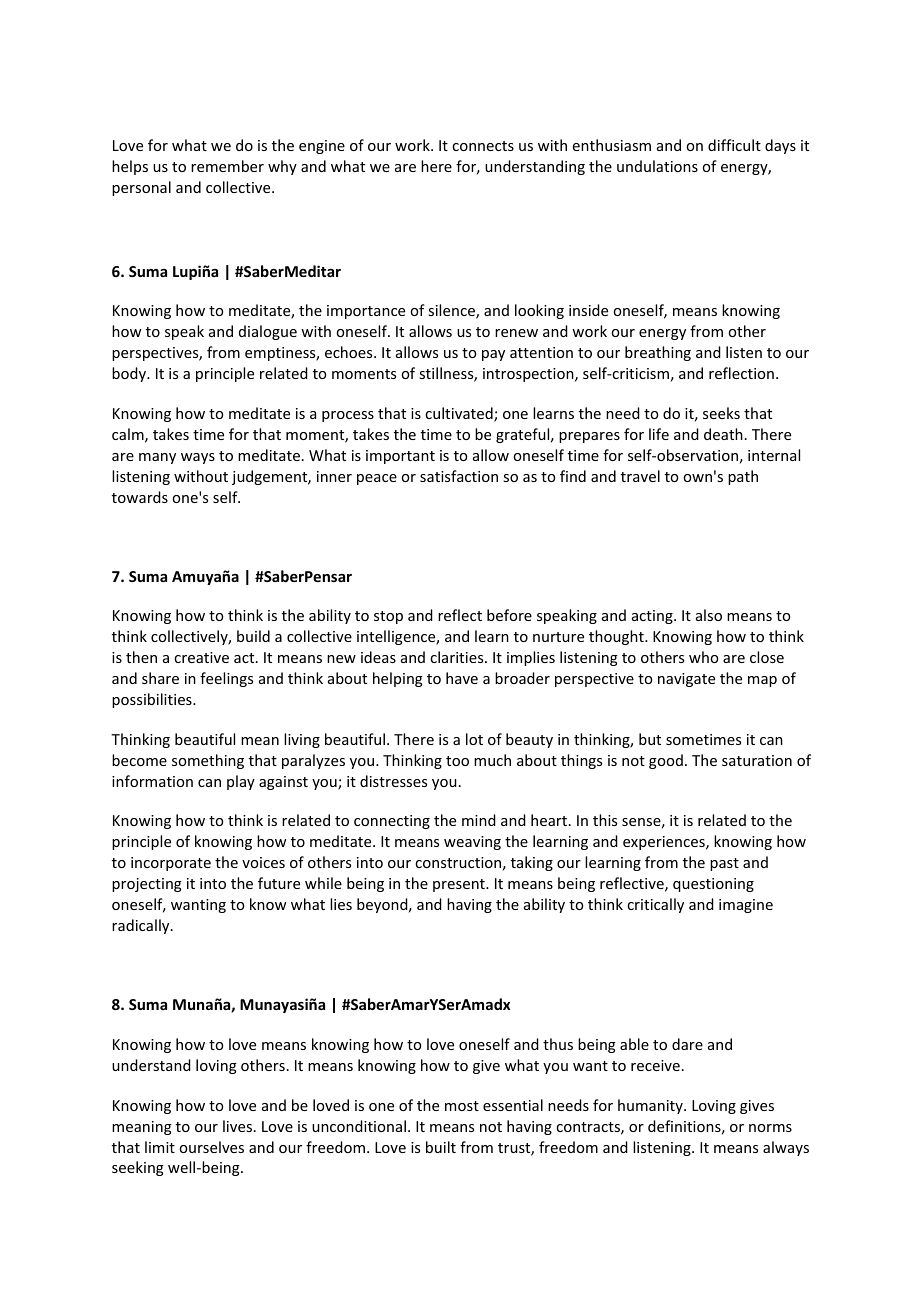 The width and height of the screenshot is (924, 1308). What do you see at coordinates (441, 1147) in the screenshot?
I see `built` at bounding box center [441, 1147].
